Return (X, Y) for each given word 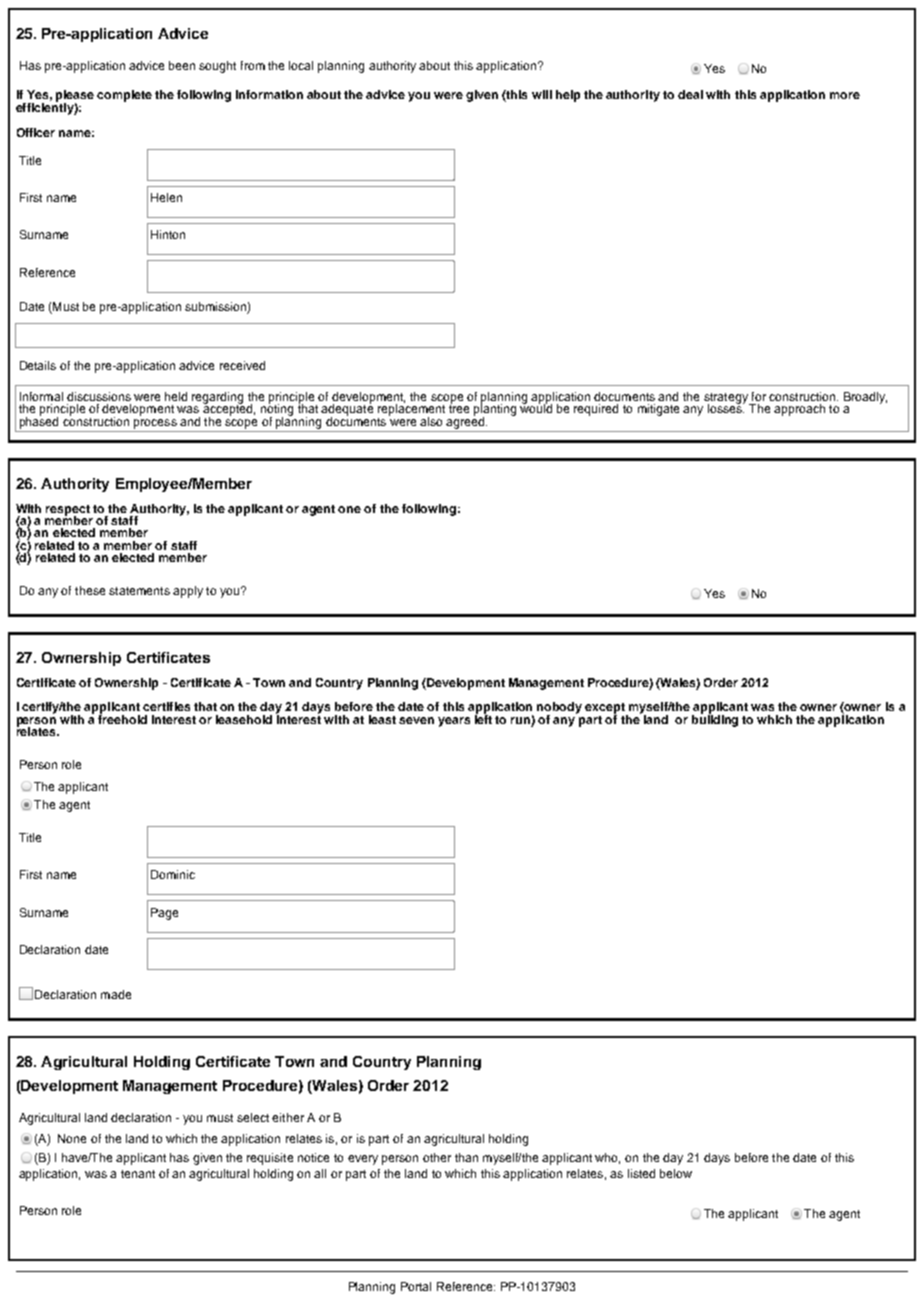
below (676, 1173)
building (715, 719)
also (431, 421)
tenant (138, 1174)
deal (690, 94)
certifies (166, 706)
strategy (727, 399)
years (454, 722)
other (437, 1157)
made (116, 994)
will (542, 94)
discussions (99, 396)
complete (124, 96)
